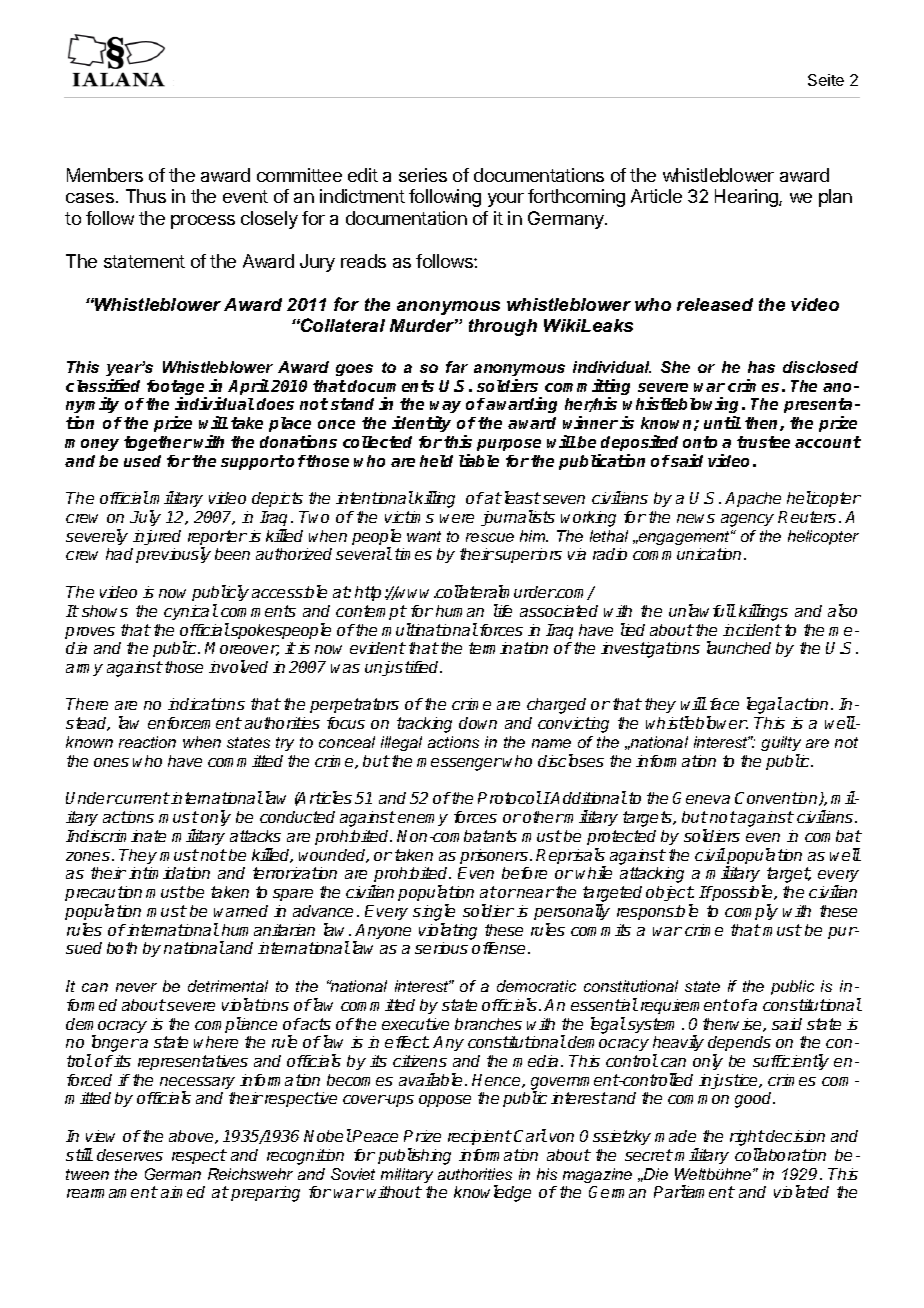 This document has width=924, height=1308. What do you see at coordinates (195, 723) in the document?
I see `enforcement` at bounding box center [195, 723].
